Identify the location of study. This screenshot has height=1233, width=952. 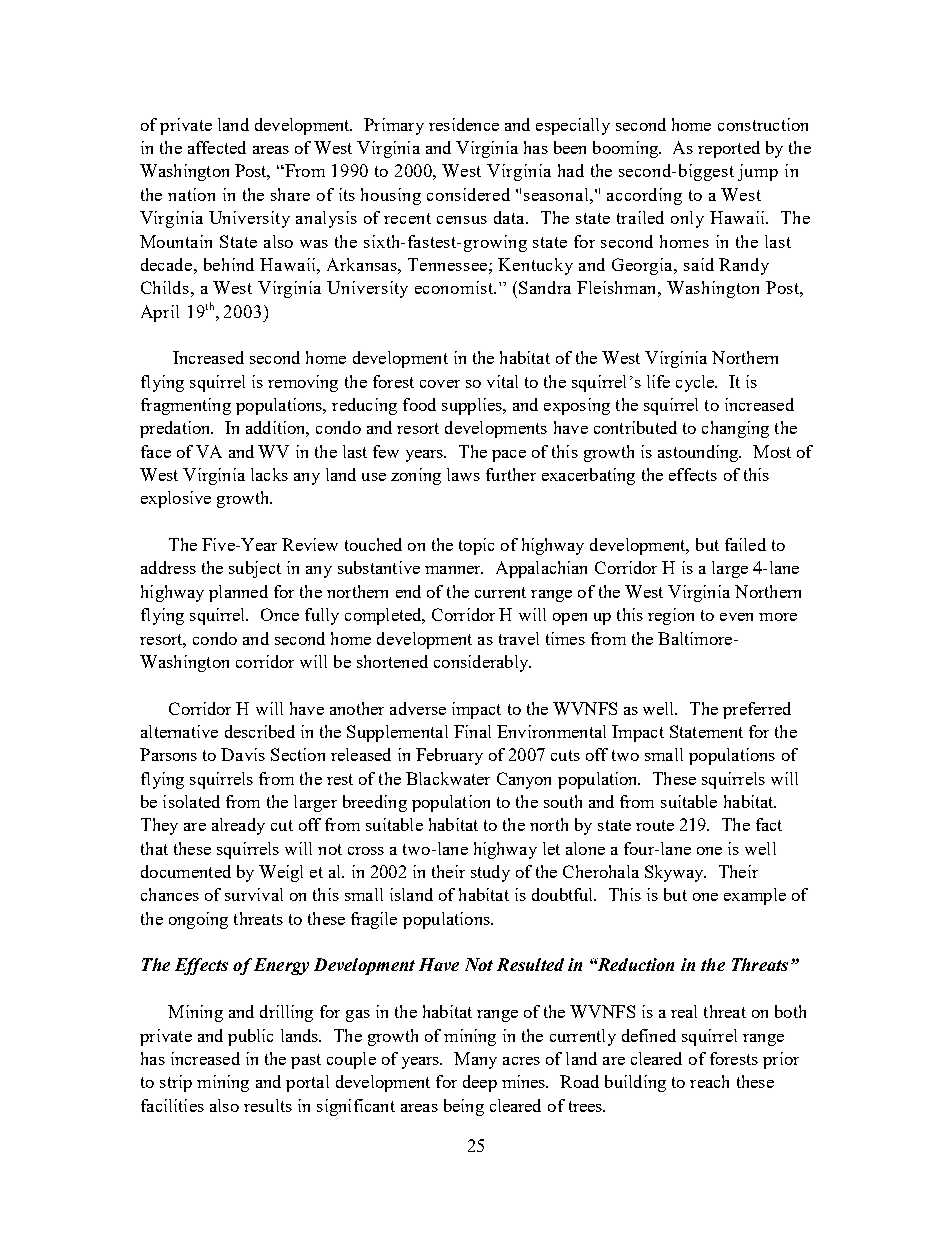
(490, 873).
